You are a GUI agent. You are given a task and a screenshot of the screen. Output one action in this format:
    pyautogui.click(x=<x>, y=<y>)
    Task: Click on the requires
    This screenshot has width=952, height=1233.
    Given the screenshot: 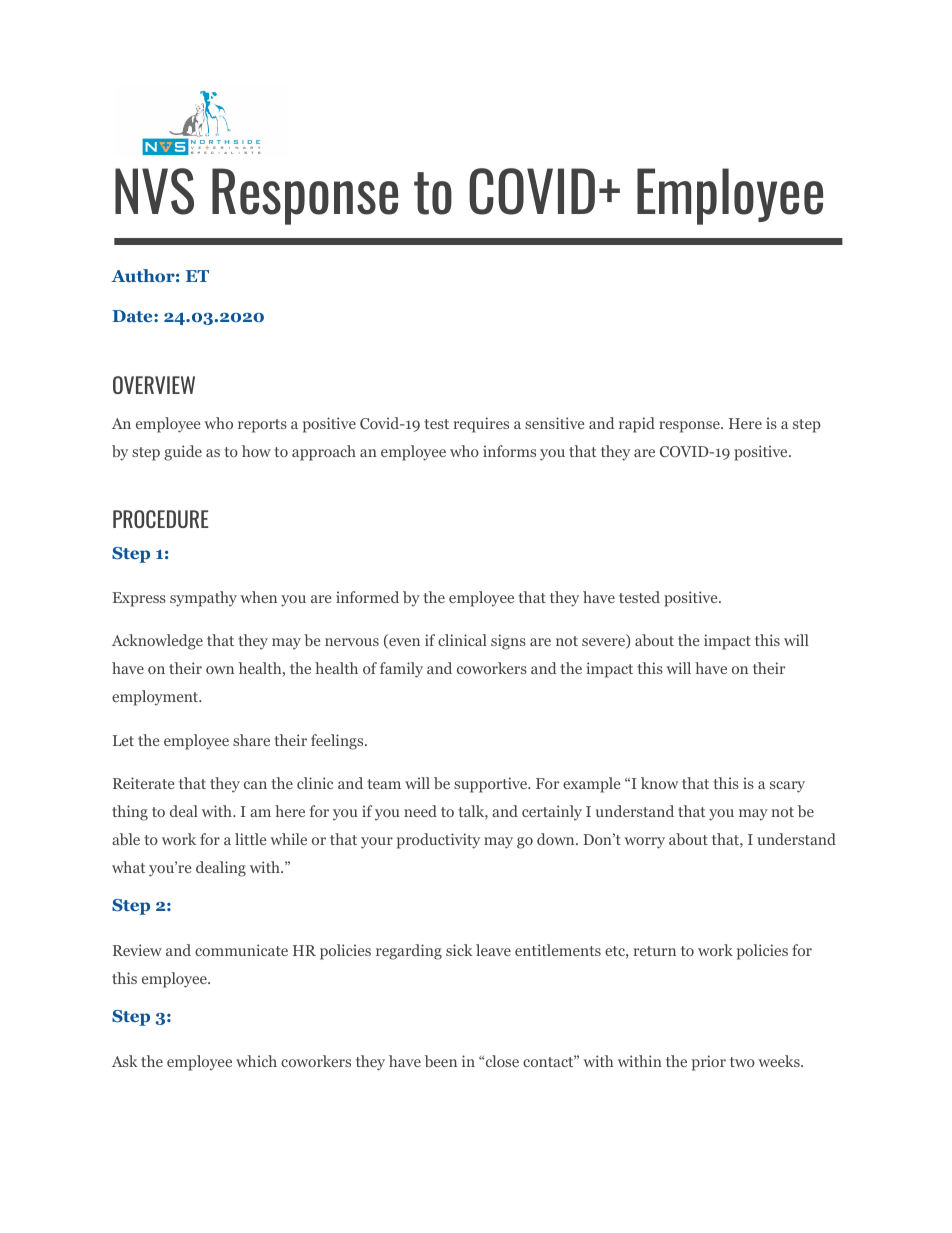 What is the action you would take?
    pyautogui.click(x=481, y=425)
